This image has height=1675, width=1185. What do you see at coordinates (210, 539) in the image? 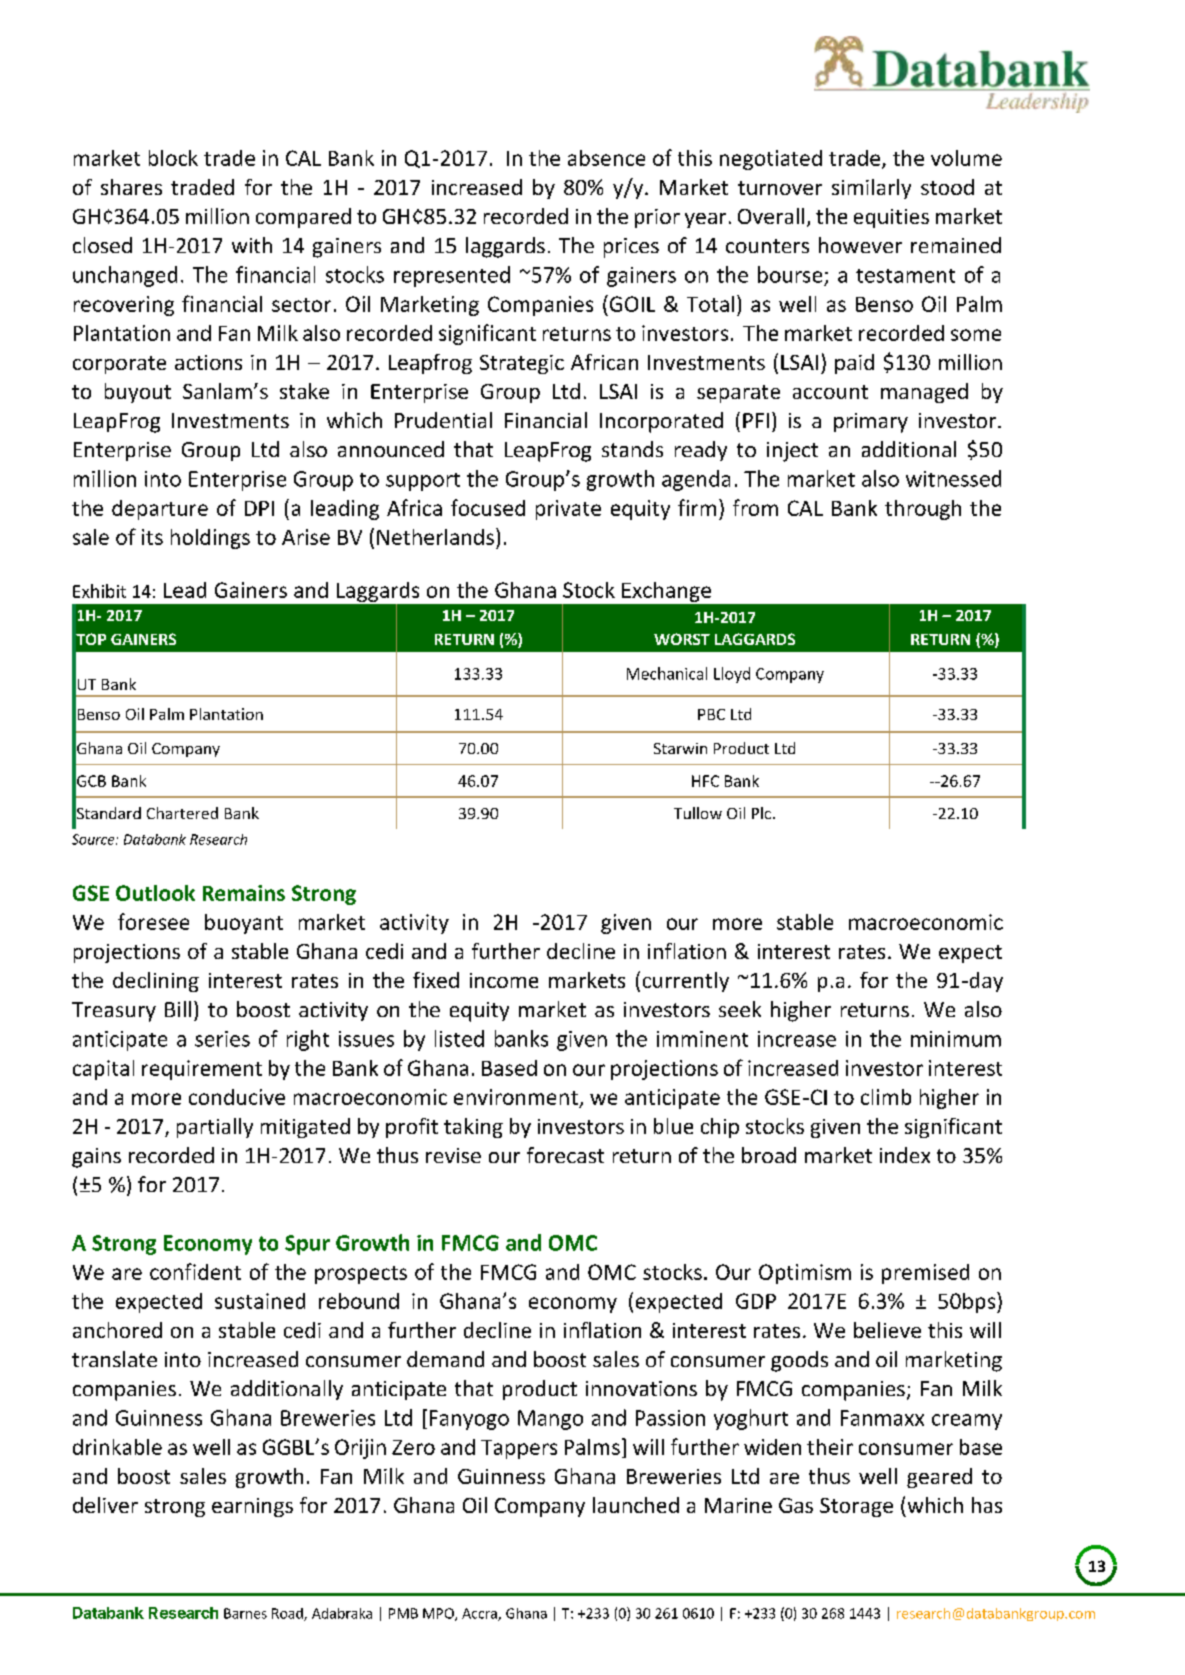
I see `holdings` at bounding box center [210, 539].
